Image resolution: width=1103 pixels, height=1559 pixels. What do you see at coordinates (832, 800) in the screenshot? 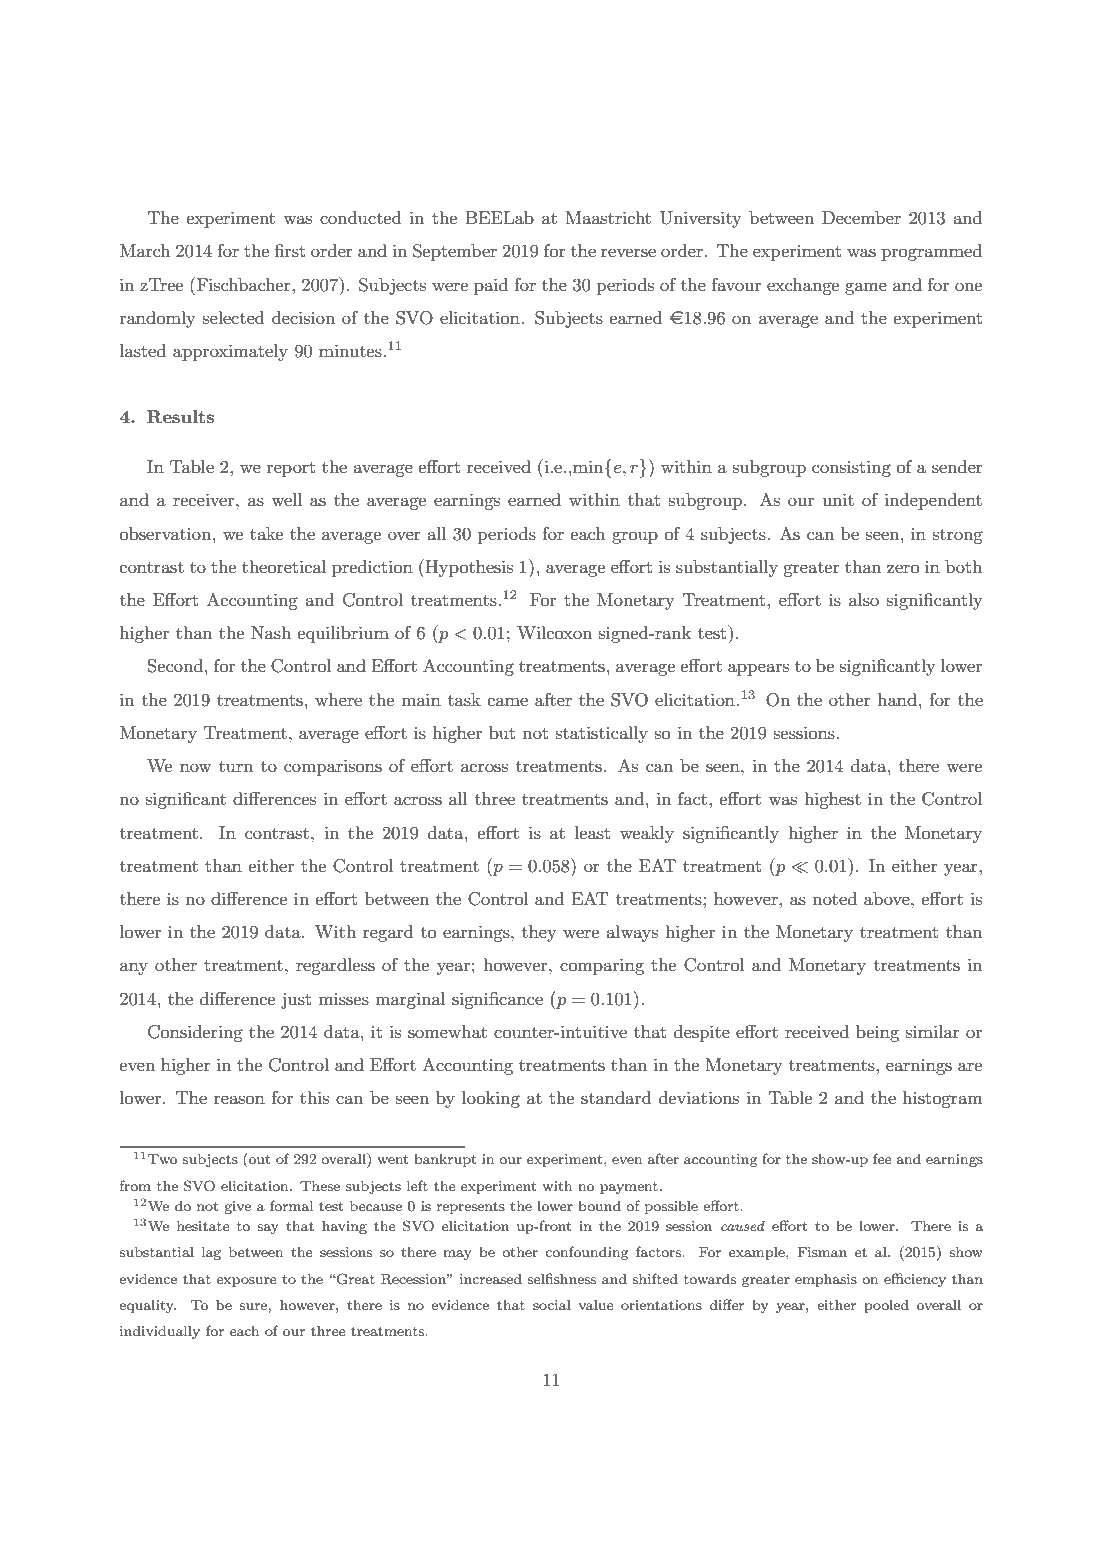
I see `highest` at bounding box center [832, 800].
